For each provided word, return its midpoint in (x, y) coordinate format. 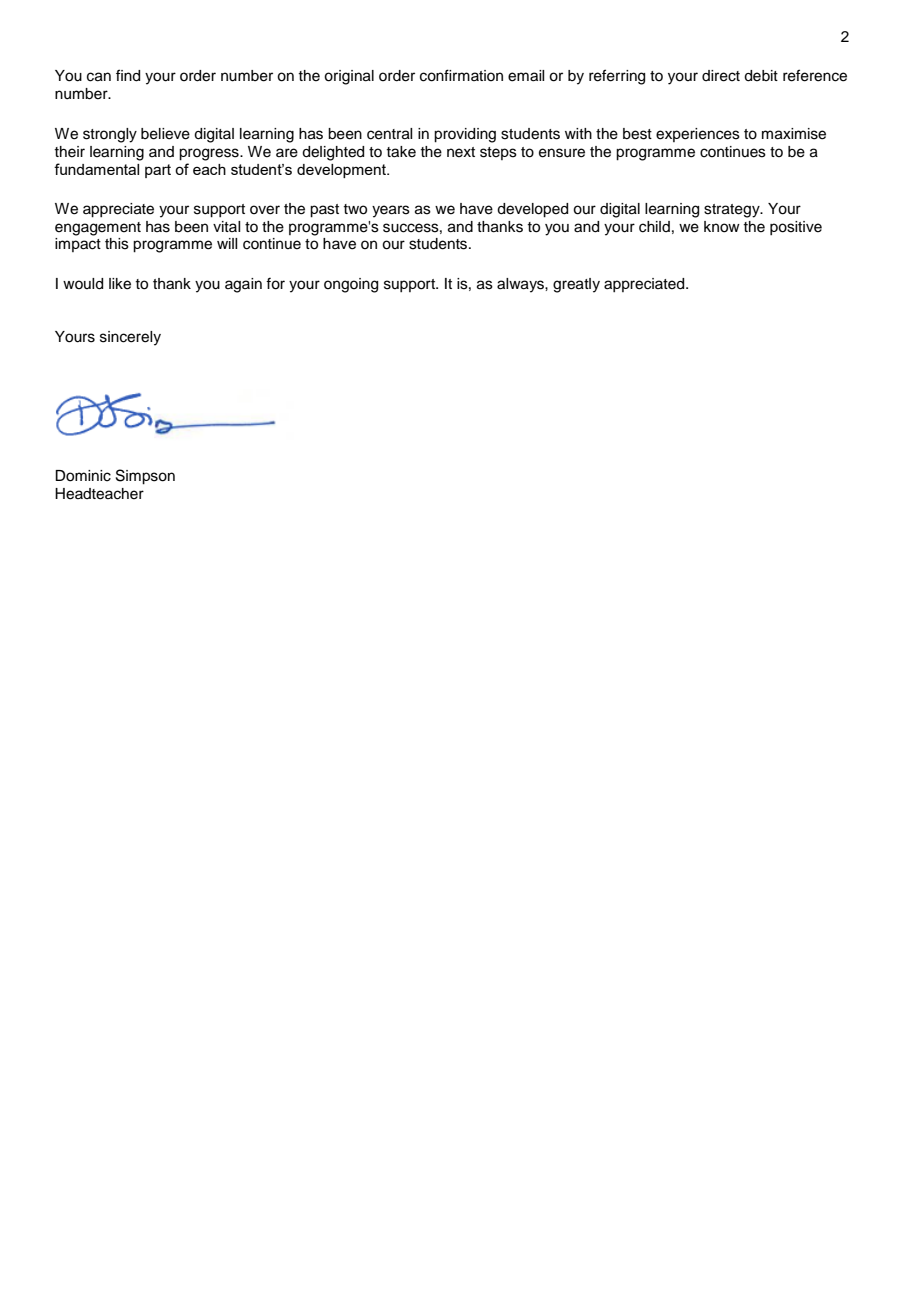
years (391, 211)
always (521, 285)
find (128, 75)
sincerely (130, 338)
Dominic (83, 476)
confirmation (461, 75)
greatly (576, 285)
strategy (733, 211)
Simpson (145, 477)
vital (226, 226)
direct (721, 76)
